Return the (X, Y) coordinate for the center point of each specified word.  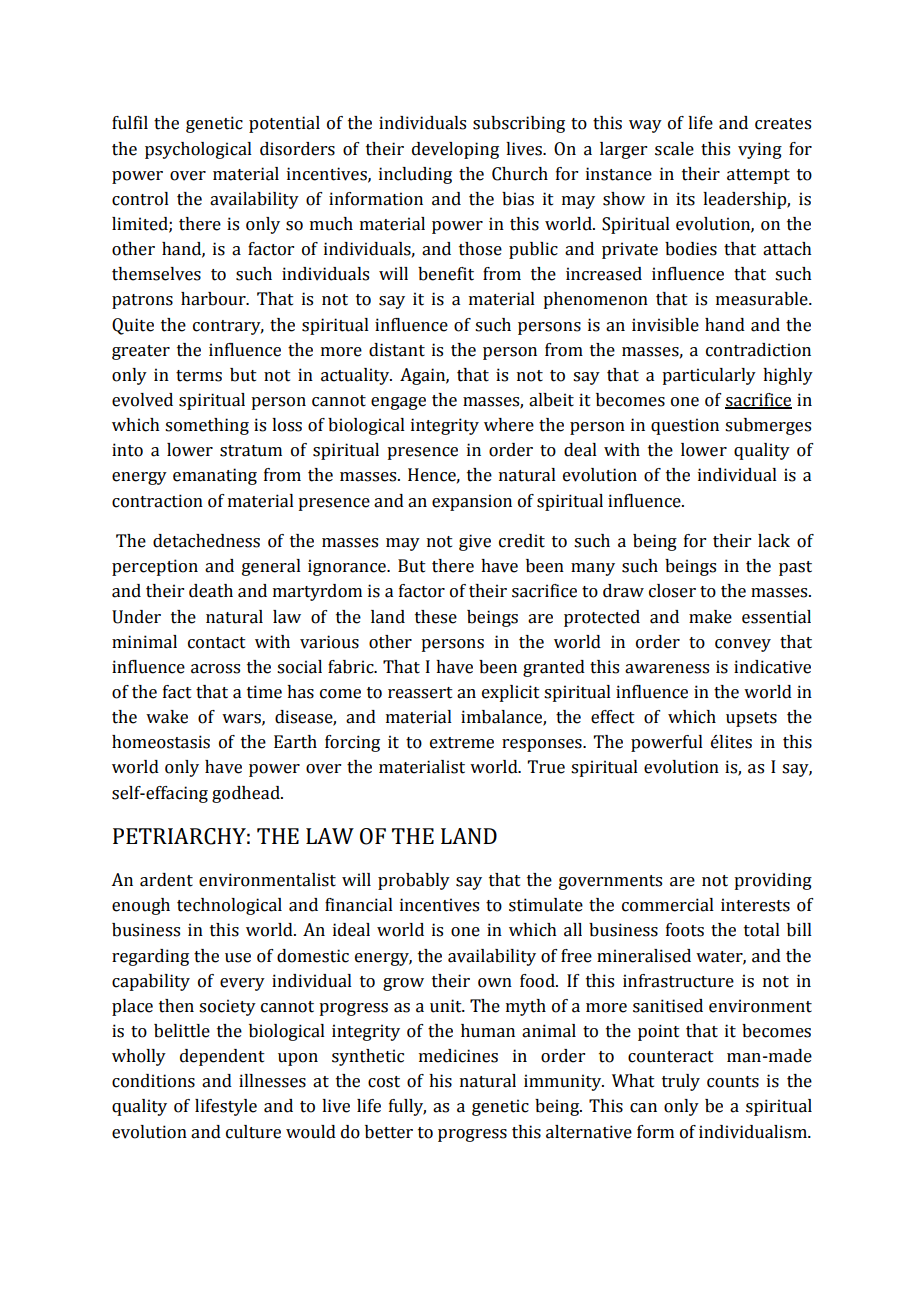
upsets (751, 719)
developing (455, 150)
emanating (215, 476)
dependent (222, 1057)
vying (760, 150)
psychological (198, 150)
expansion (472, 502)
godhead (247, 794)
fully (407, 1107)
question (685, 426)
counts (733, 1082)
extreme (462, 743)
